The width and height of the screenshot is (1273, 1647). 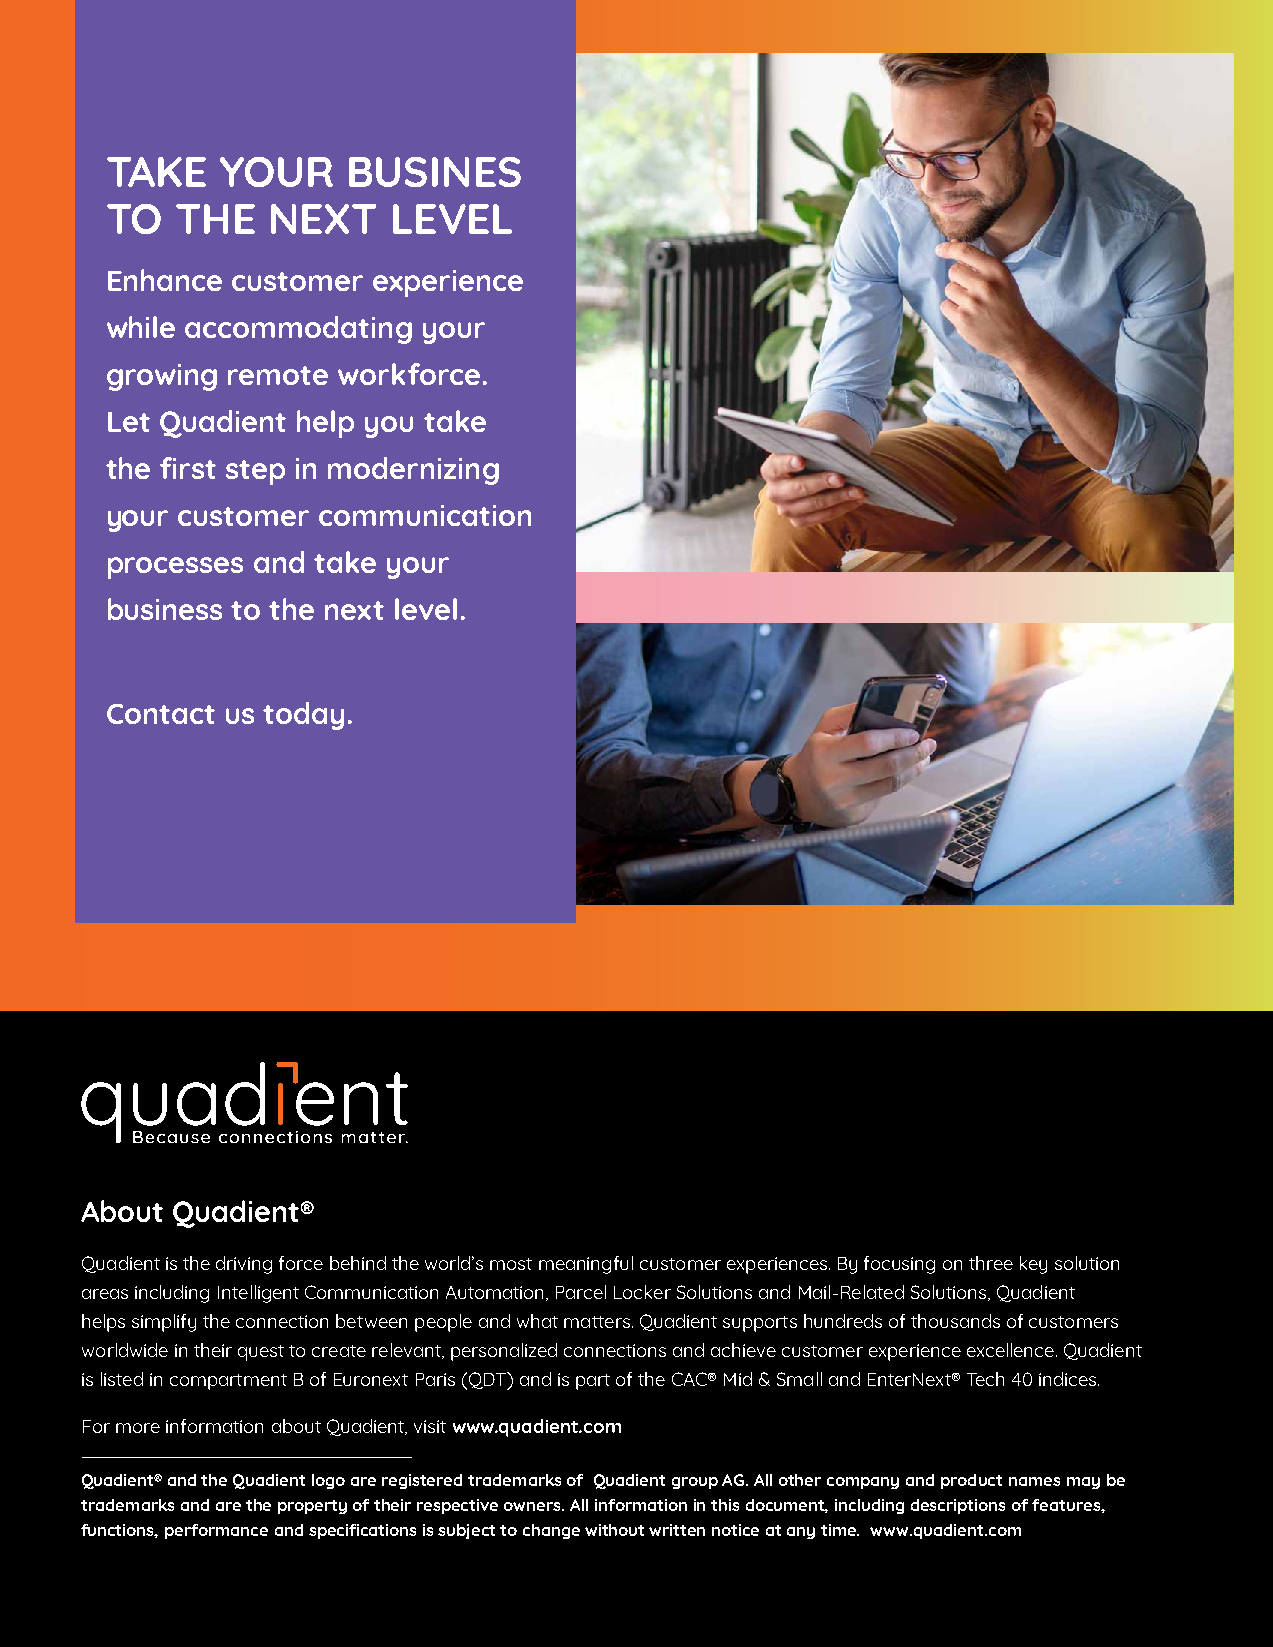 I want to click on modernizing, so click(x=413, y=471).
